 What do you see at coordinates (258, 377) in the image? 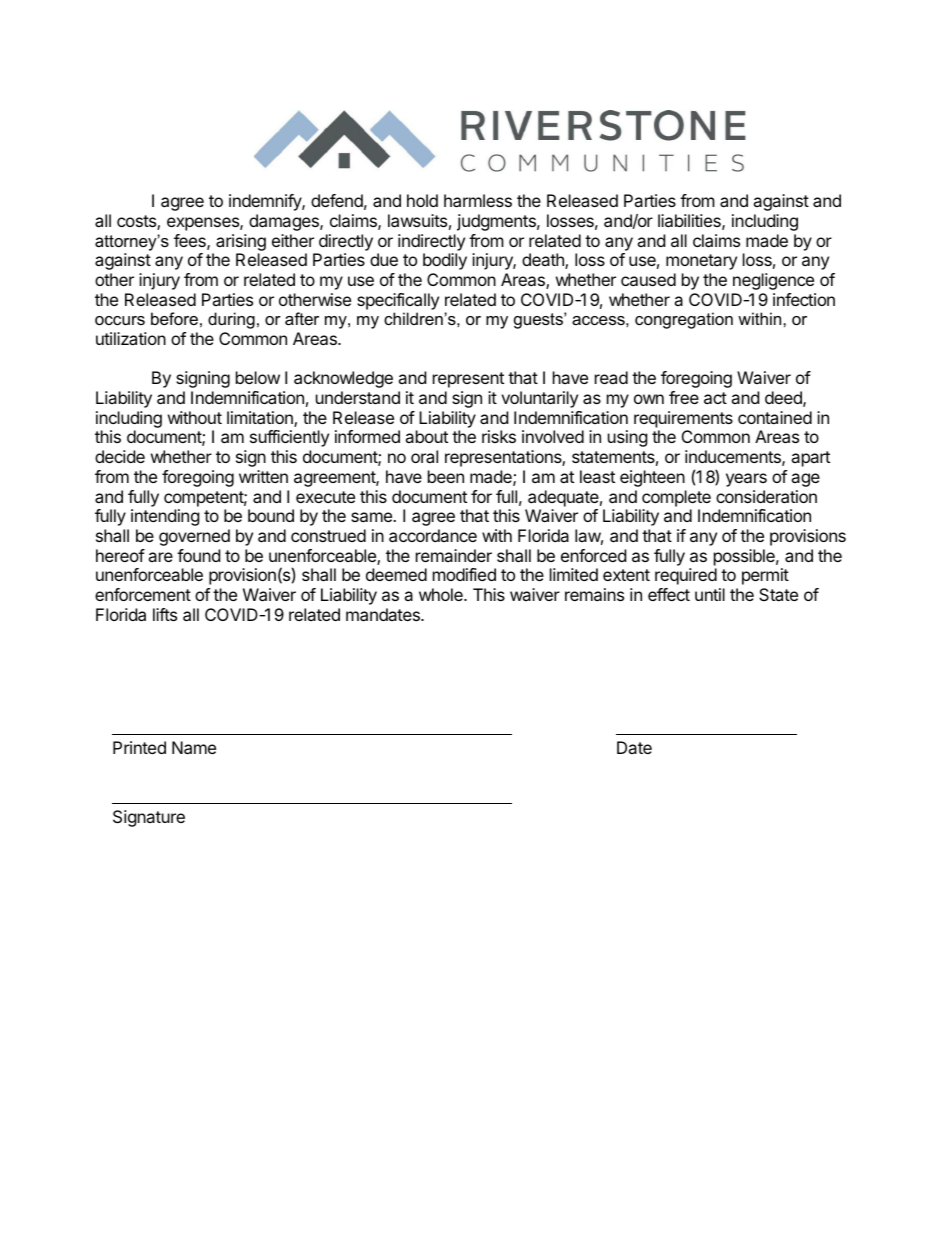
I see `below` at bounding box center [258, 377].
